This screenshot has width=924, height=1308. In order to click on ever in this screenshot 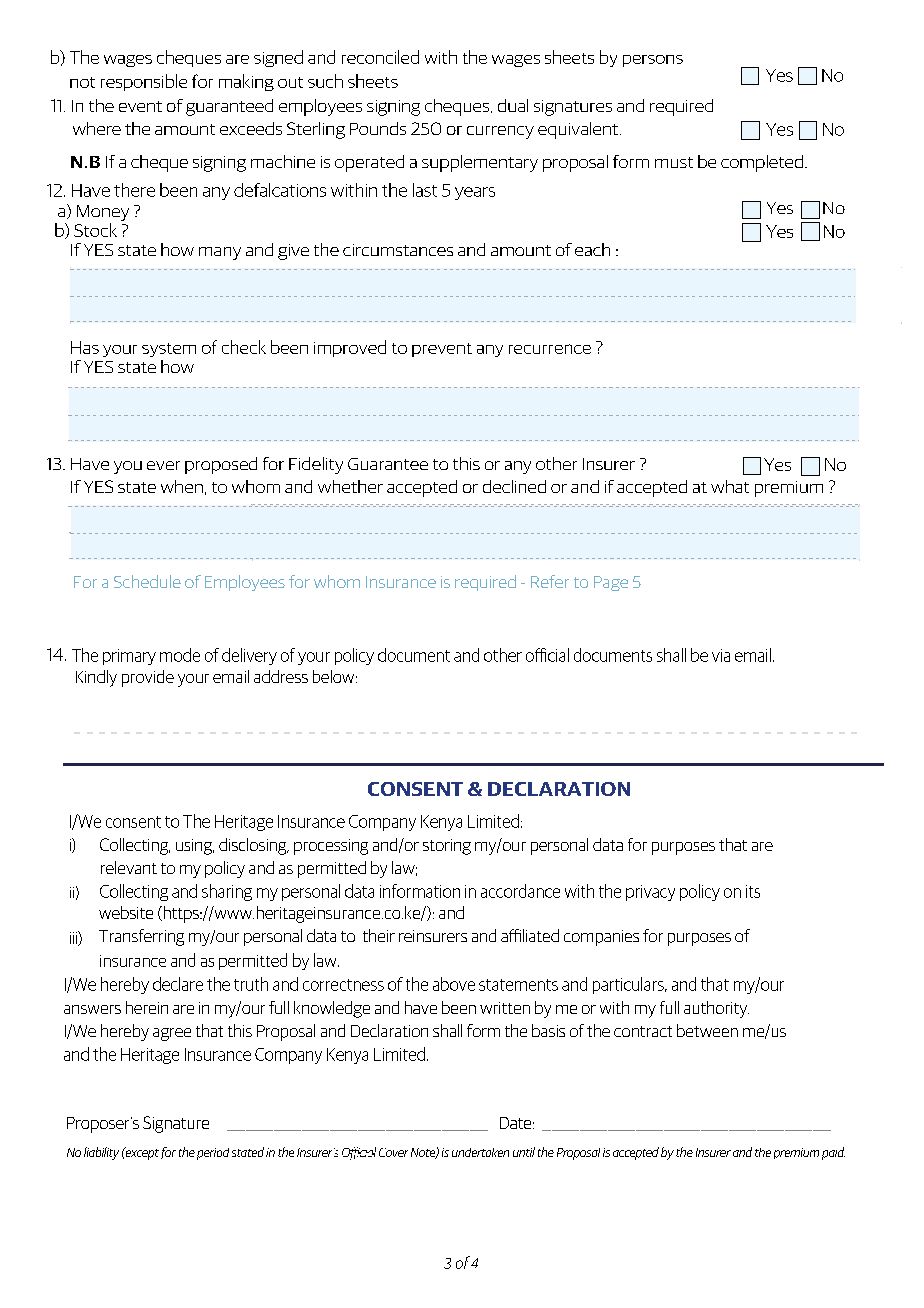, I will do `click(163, 465)`.
